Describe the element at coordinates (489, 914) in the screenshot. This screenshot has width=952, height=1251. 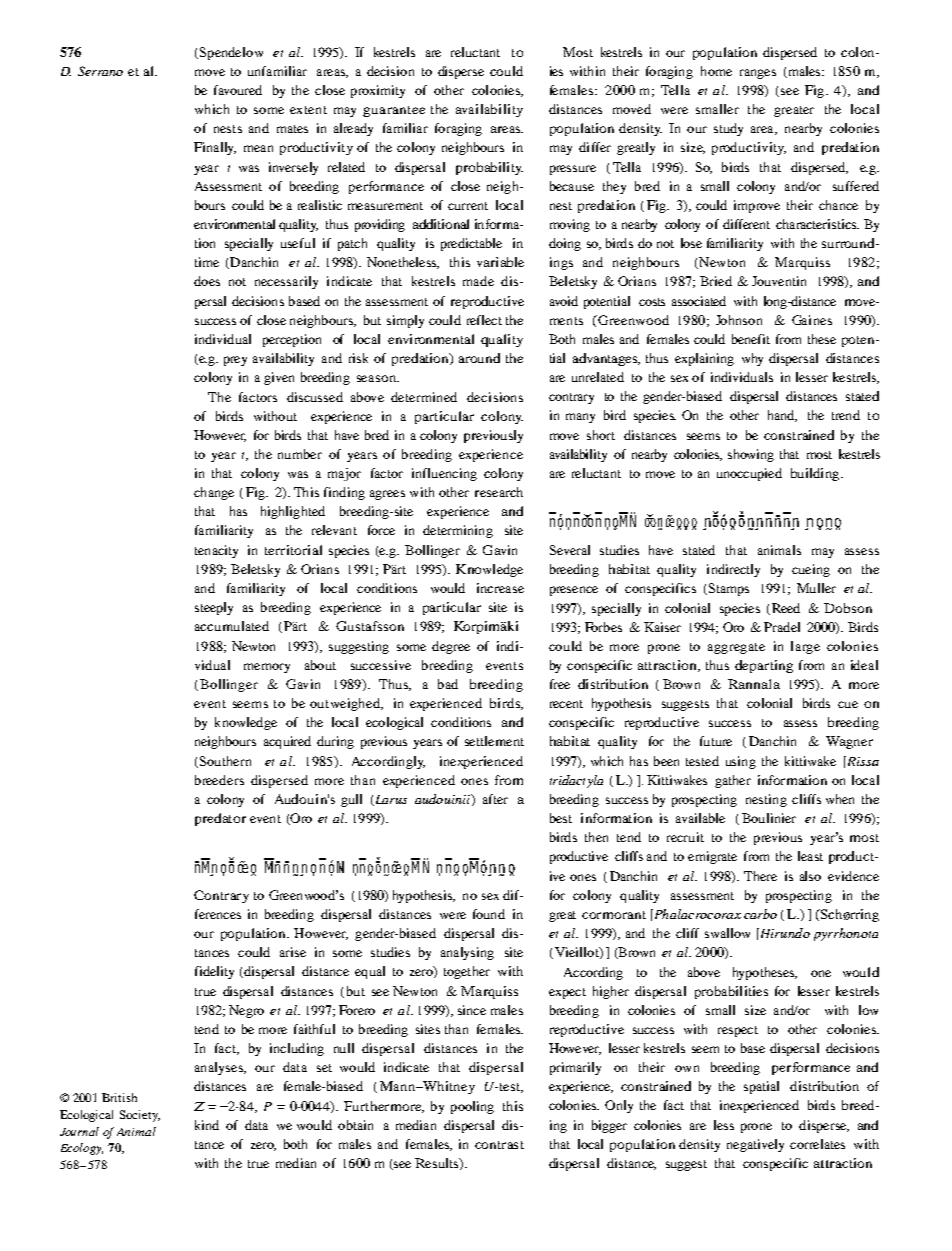
I see `found` at that location.
